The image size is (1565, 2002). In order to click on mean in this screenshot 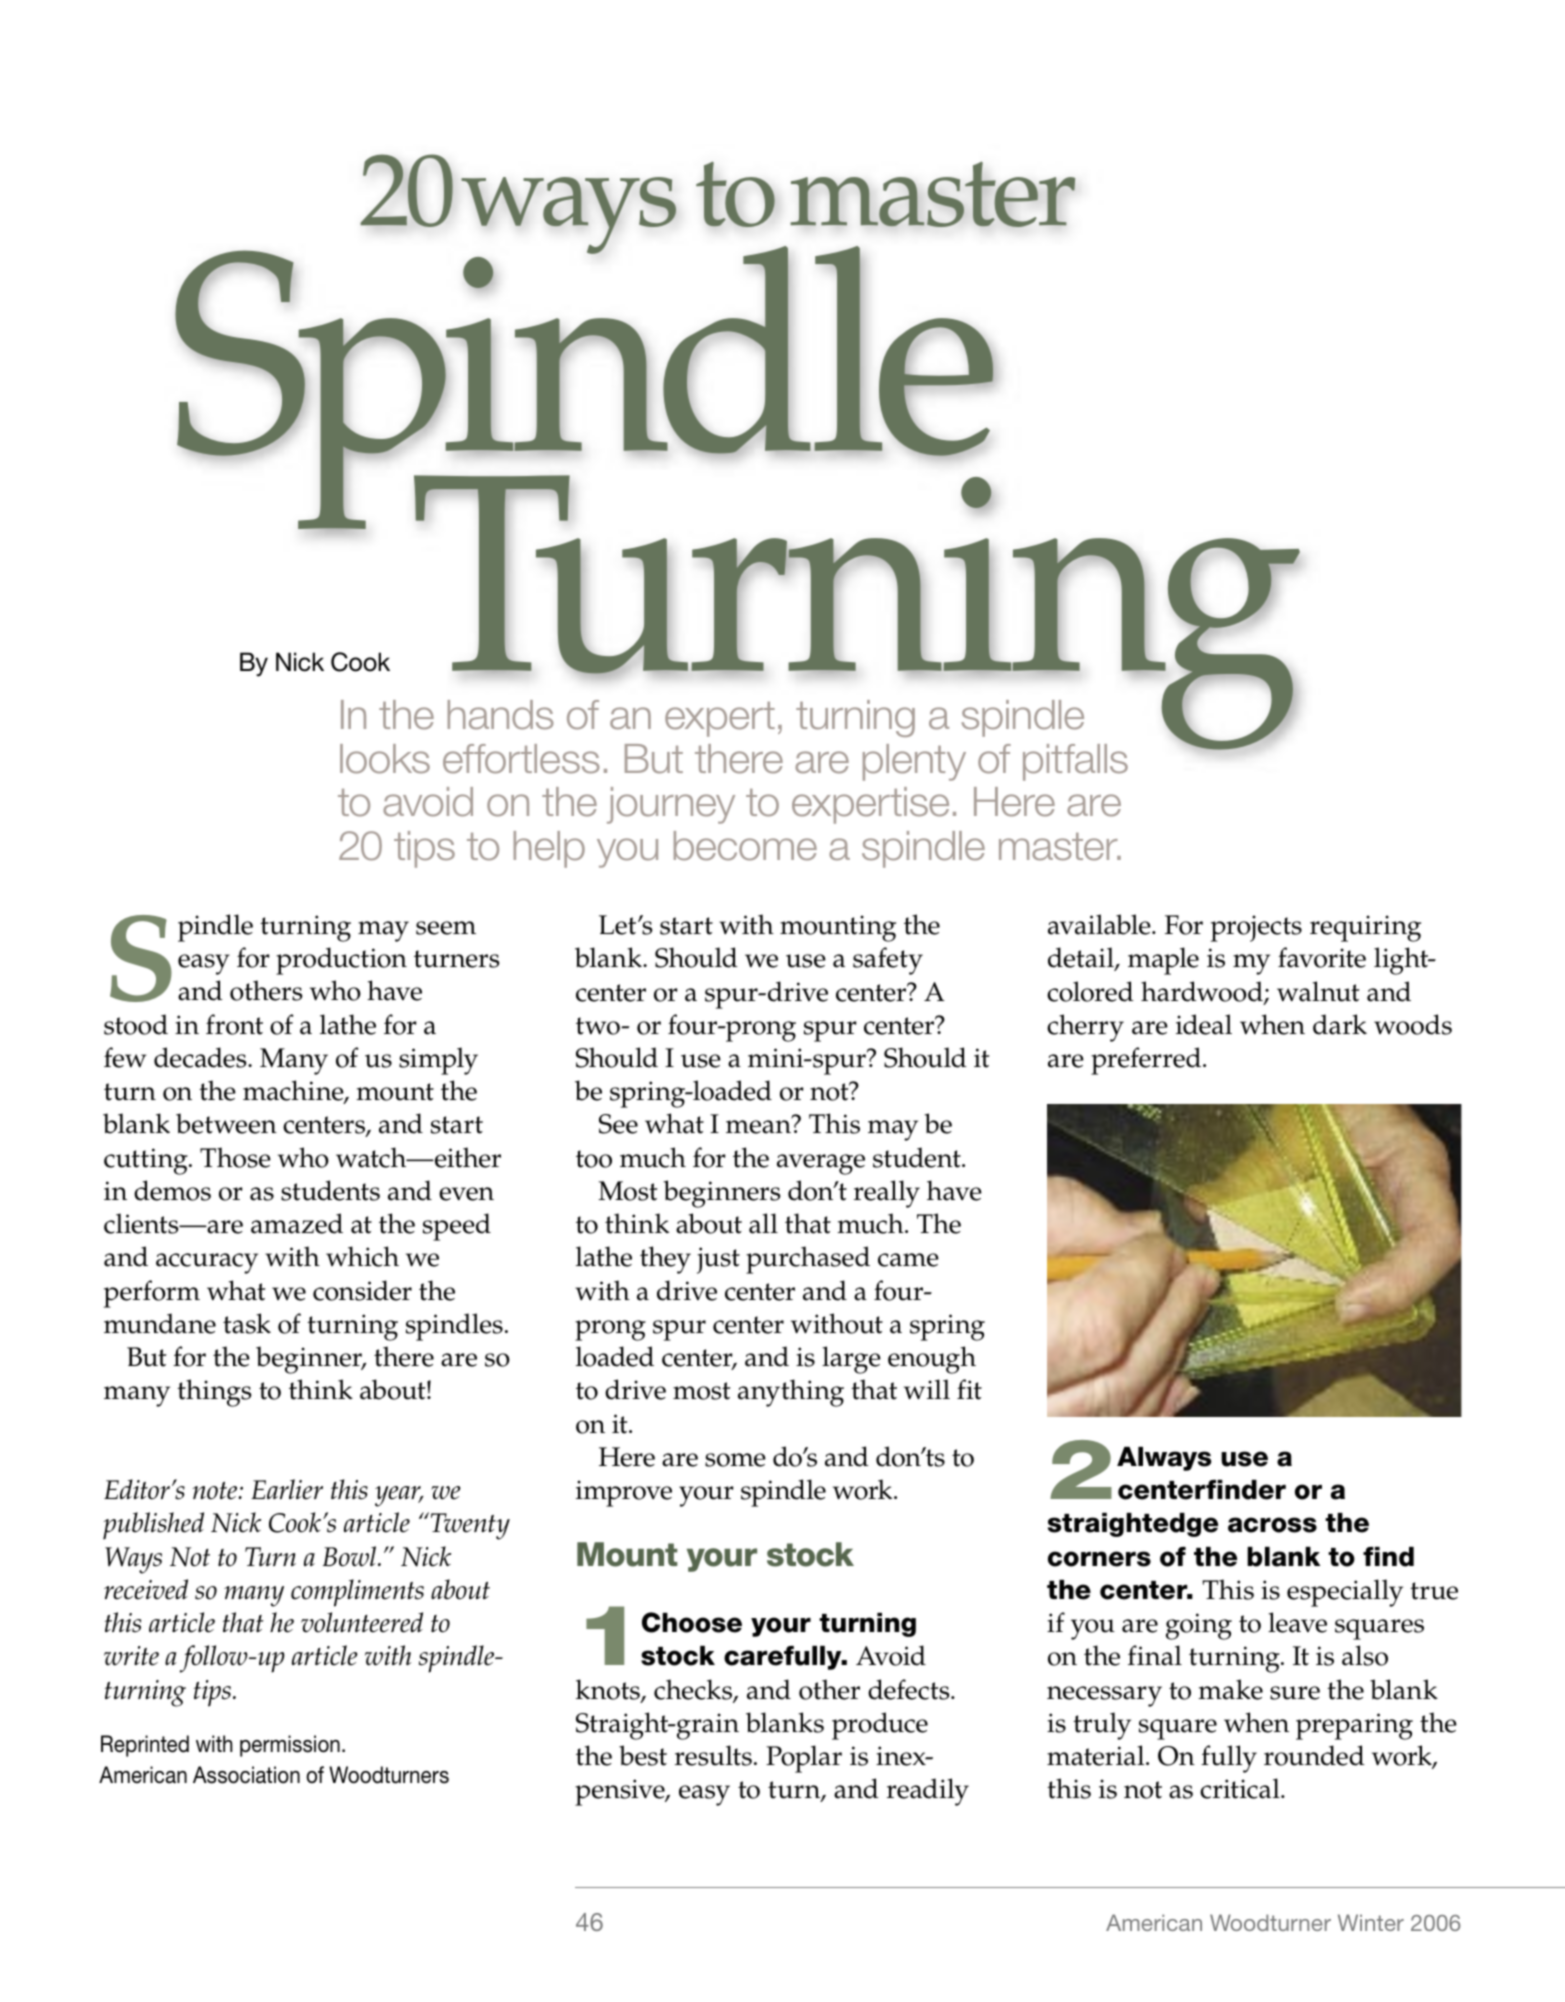, I will do `click(758, 1127)`.
